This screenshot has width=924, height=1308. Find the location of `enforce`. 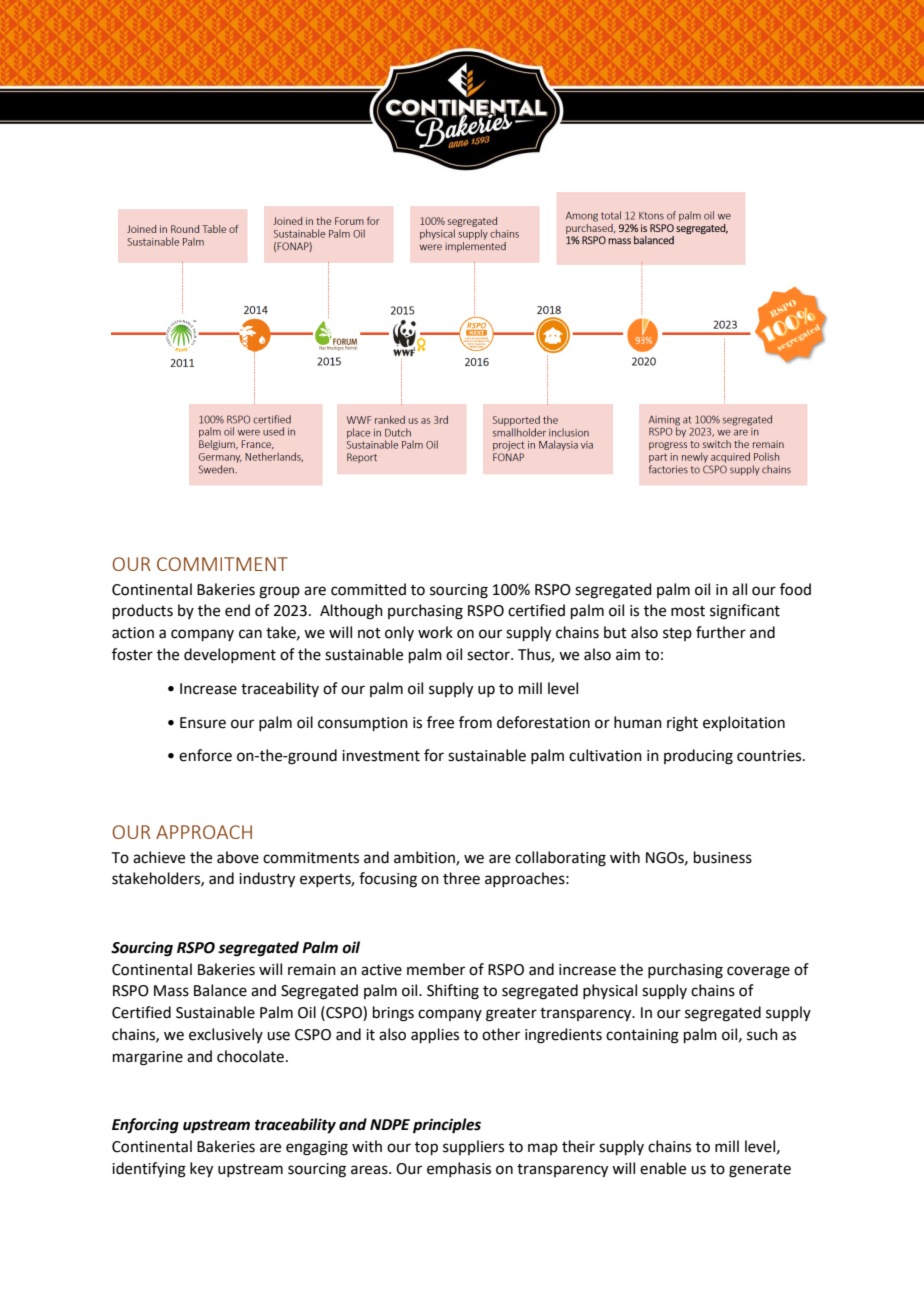

enforce is located at coordinates (205, 755).
